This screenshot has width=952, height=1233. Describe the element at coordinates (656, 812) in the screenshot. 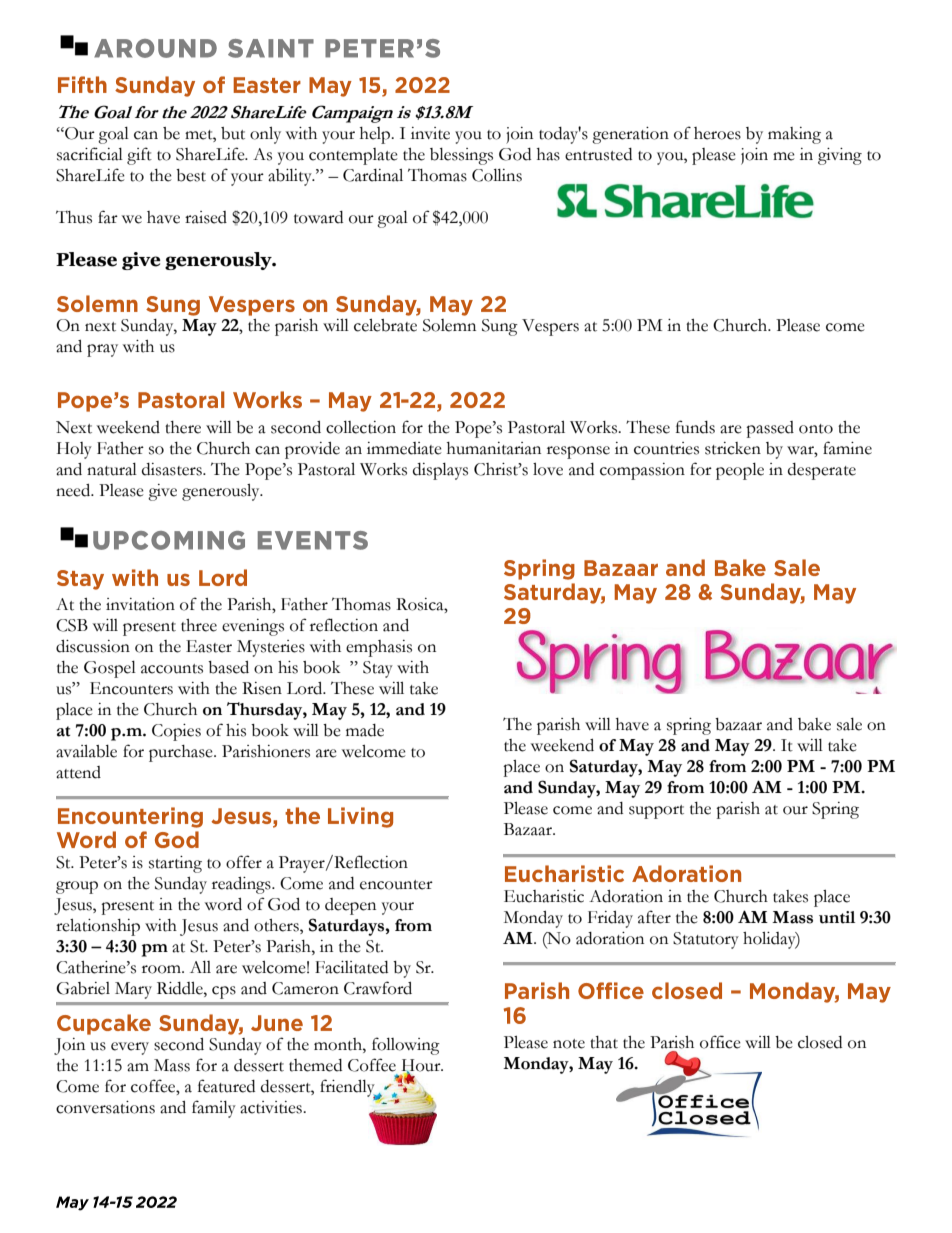

I see `support` at that location.
